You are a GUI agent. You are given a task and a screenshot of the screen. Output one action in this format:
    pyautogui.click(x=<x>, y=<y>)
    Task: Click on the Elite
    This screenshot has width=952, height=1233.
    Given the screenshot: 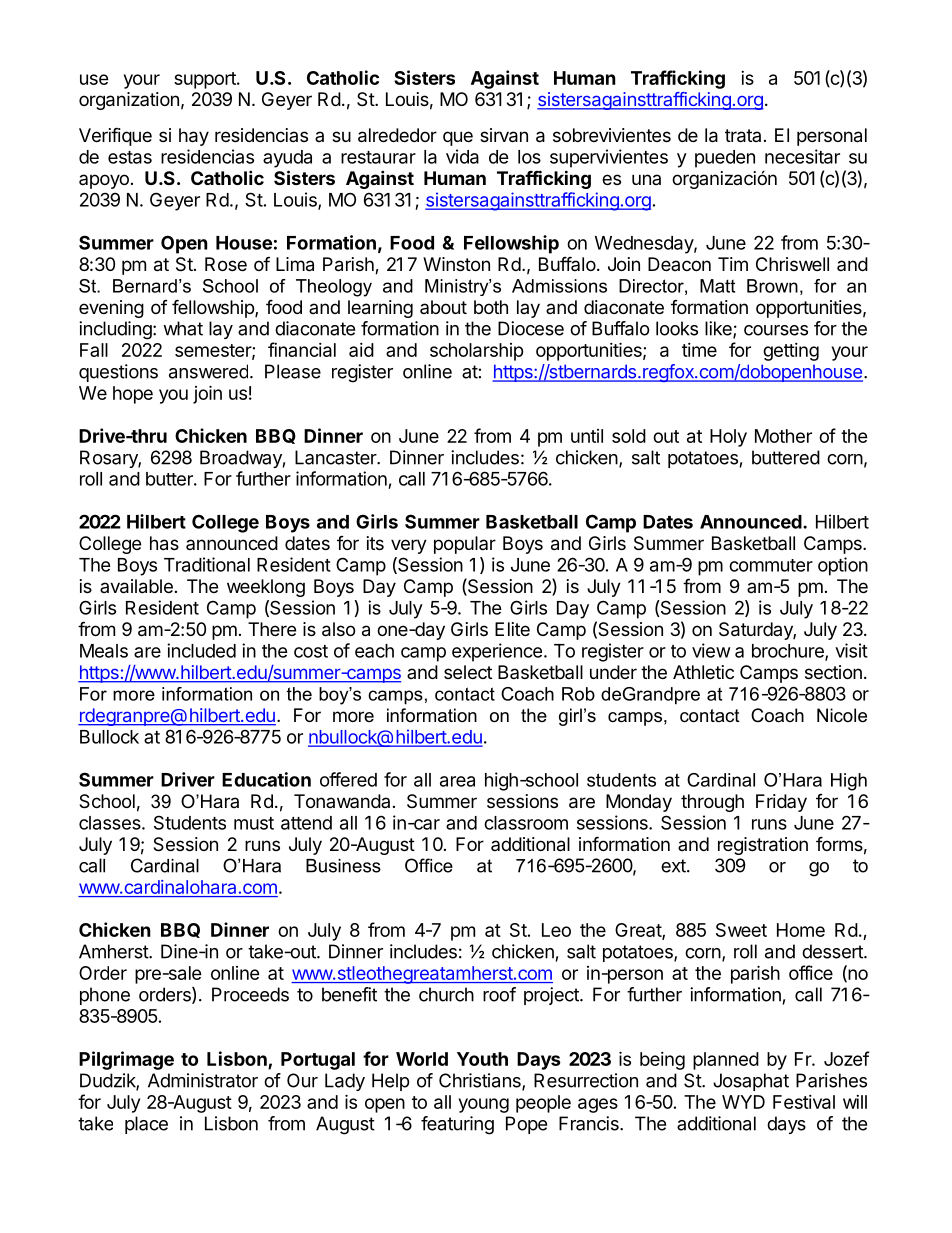 What is the action you would take?
    pyautogui.click(x=512, y=629)
